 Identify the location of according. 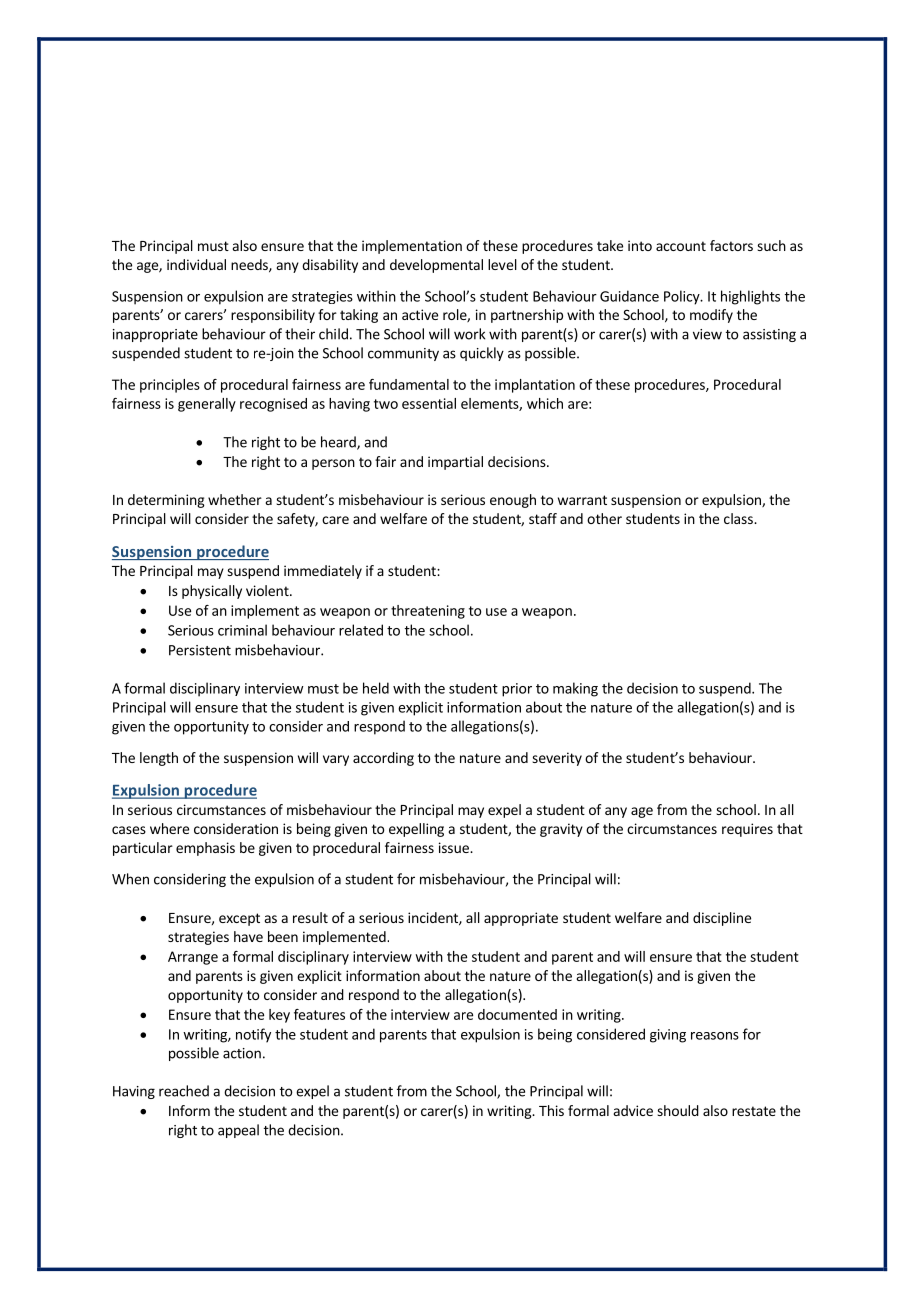
(383, 759).
